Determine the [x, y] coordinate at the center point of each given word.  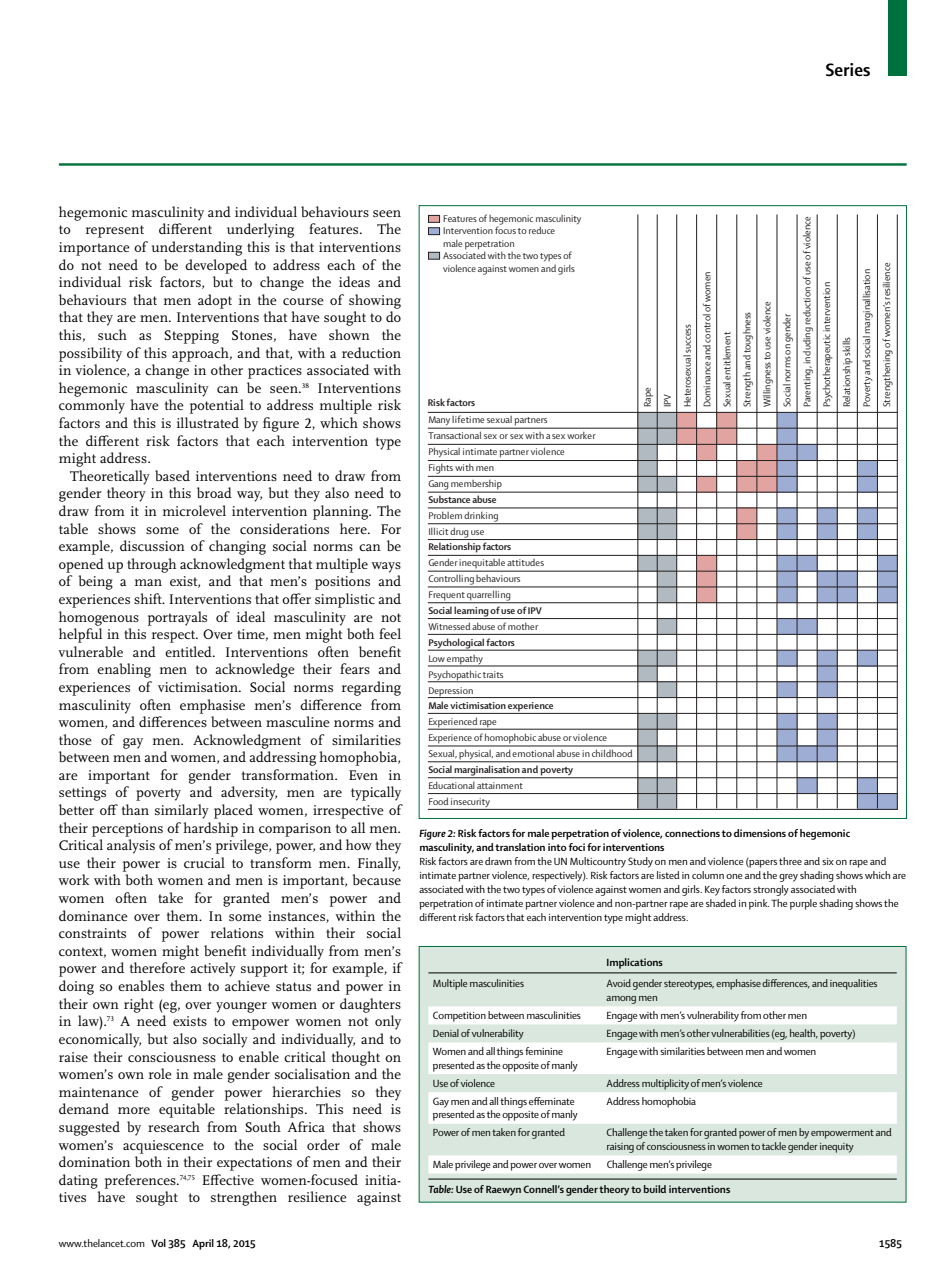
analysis [131, 846]
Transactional [454, 435]
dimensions [760, 833]
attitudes [526, 562]
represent [115, 231]
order [323, 1144]
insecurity [470, 804]
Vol [158, 1243]
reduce [542, 230]
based [172, 475]
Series [848, 70]
